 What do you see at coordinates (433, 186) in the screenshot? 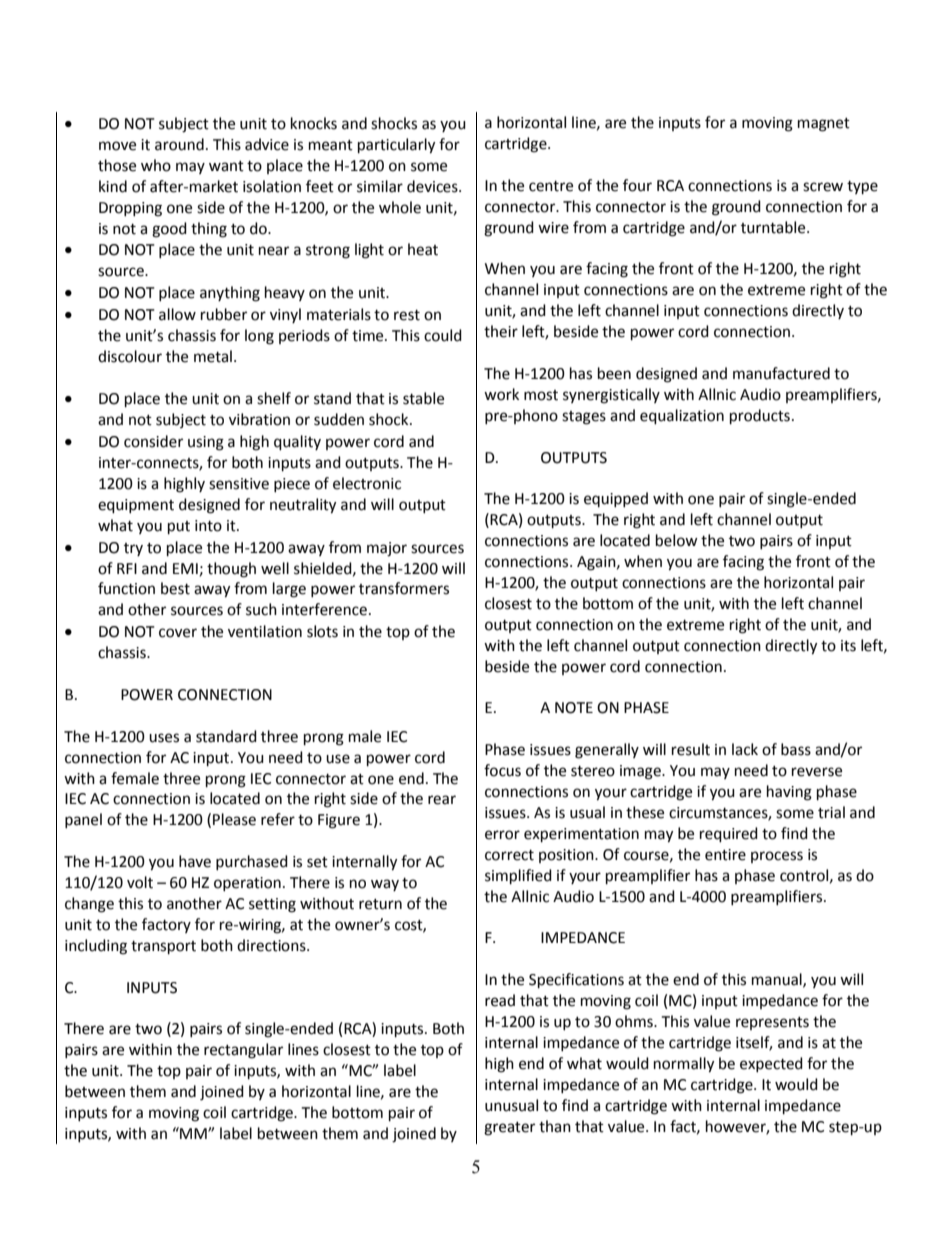
I see `devices` at bounding box center [433, 186].
